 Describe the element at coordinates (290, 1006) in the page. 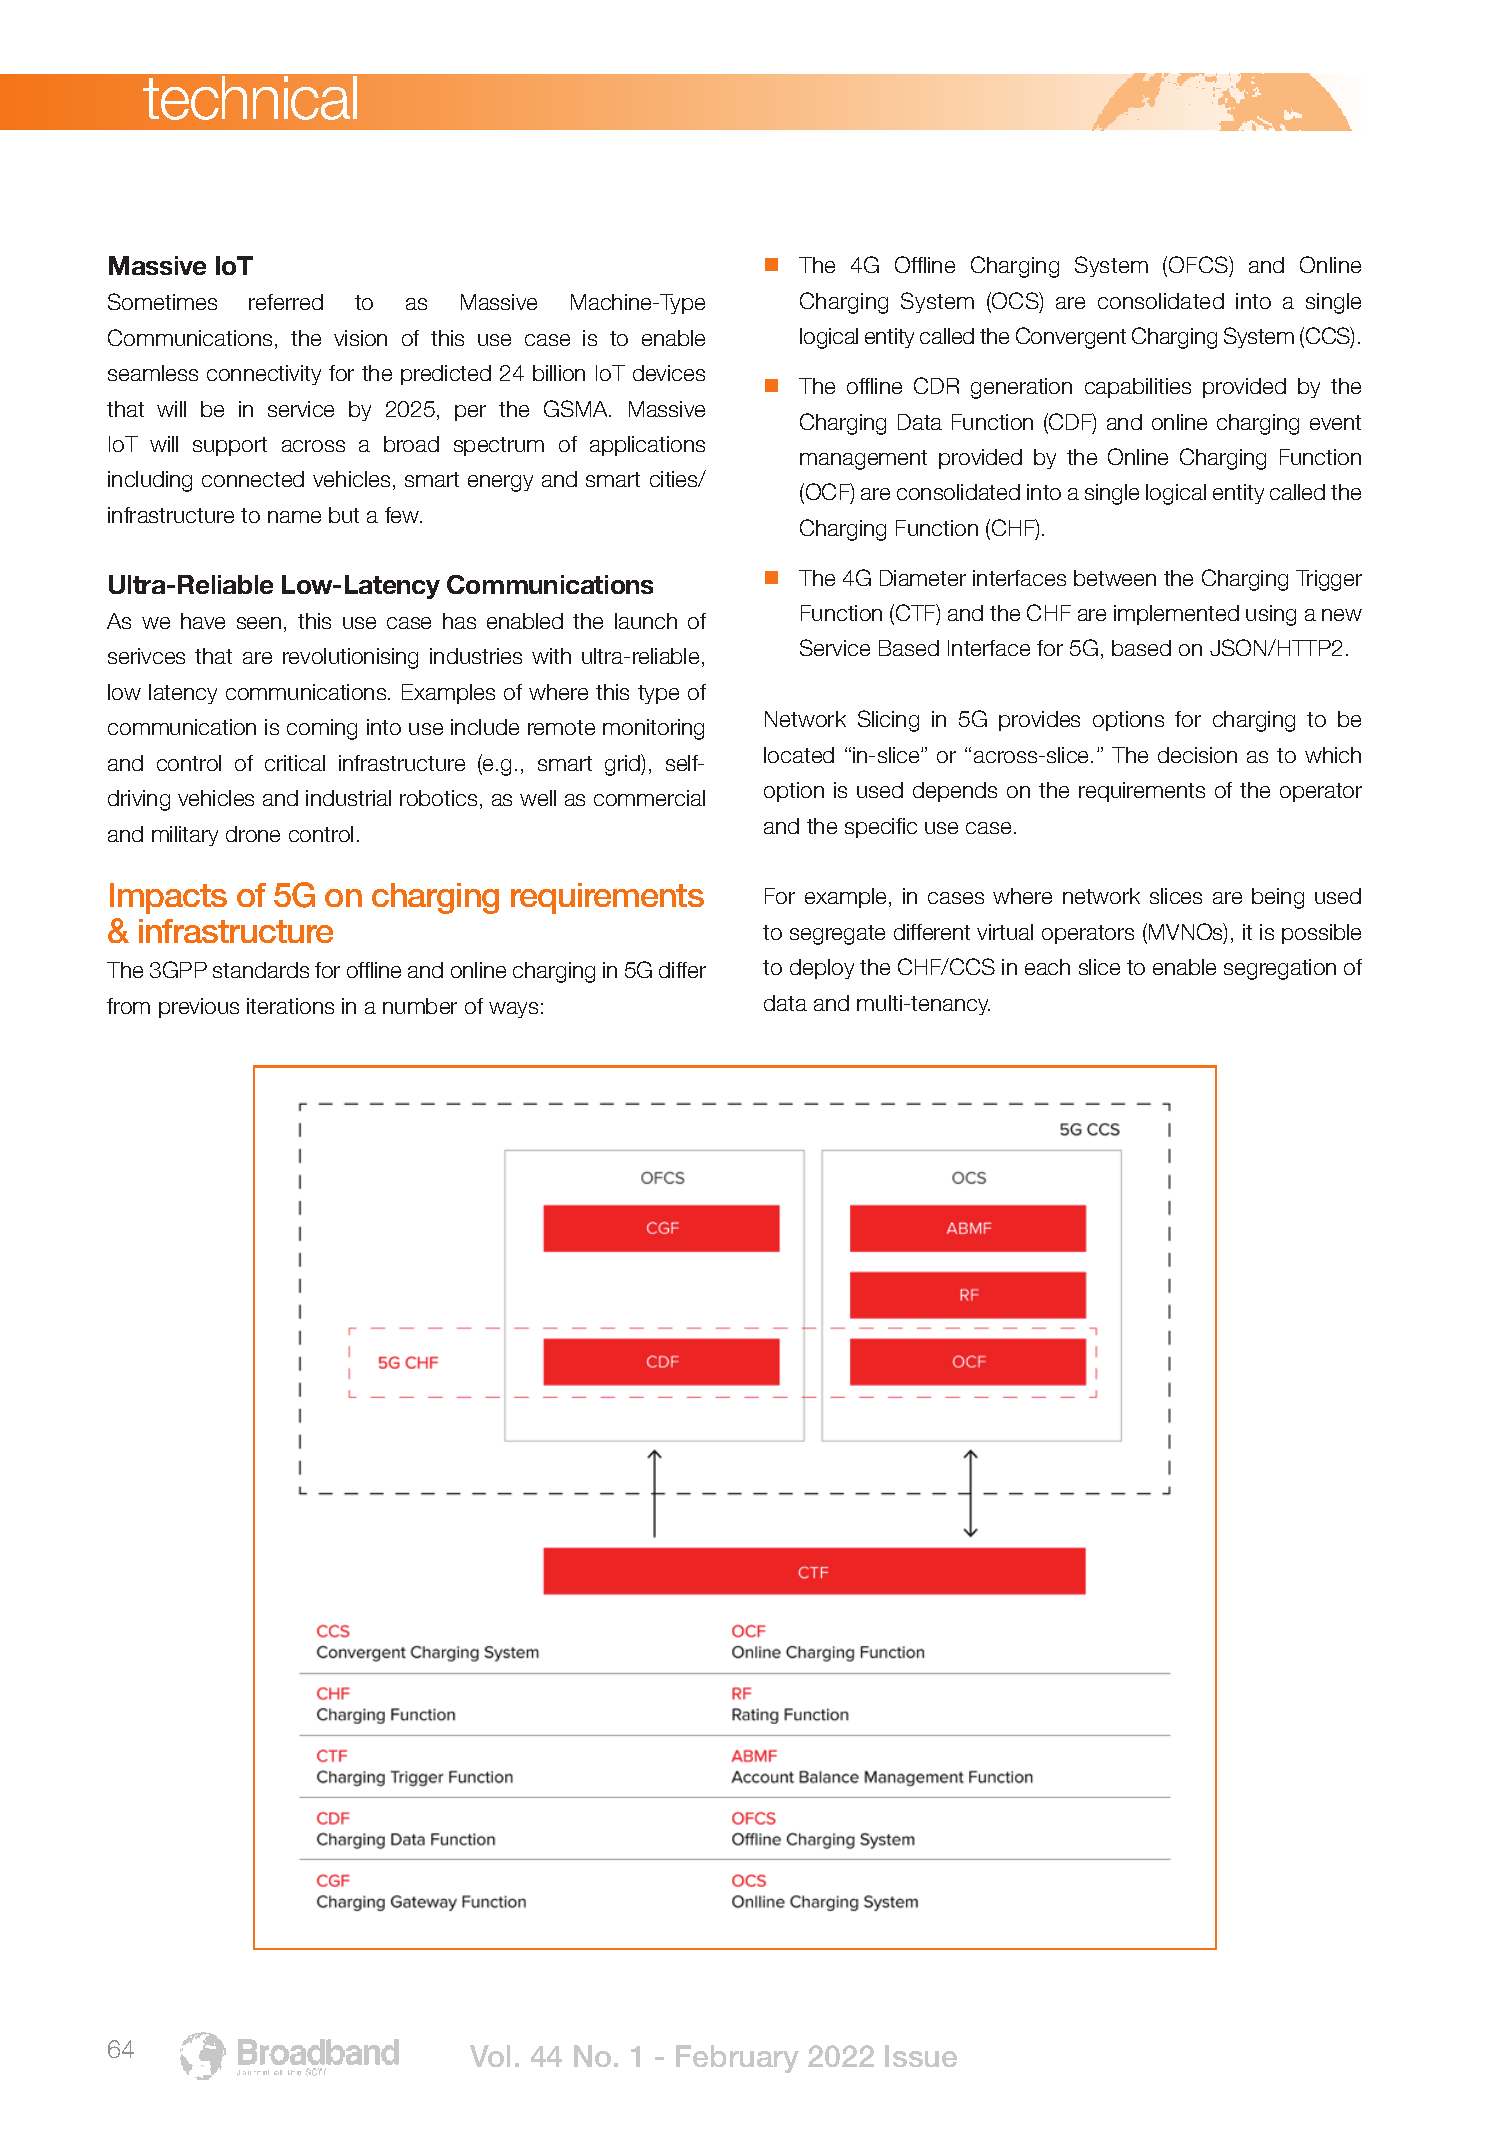

I see `iterations` at that location.
